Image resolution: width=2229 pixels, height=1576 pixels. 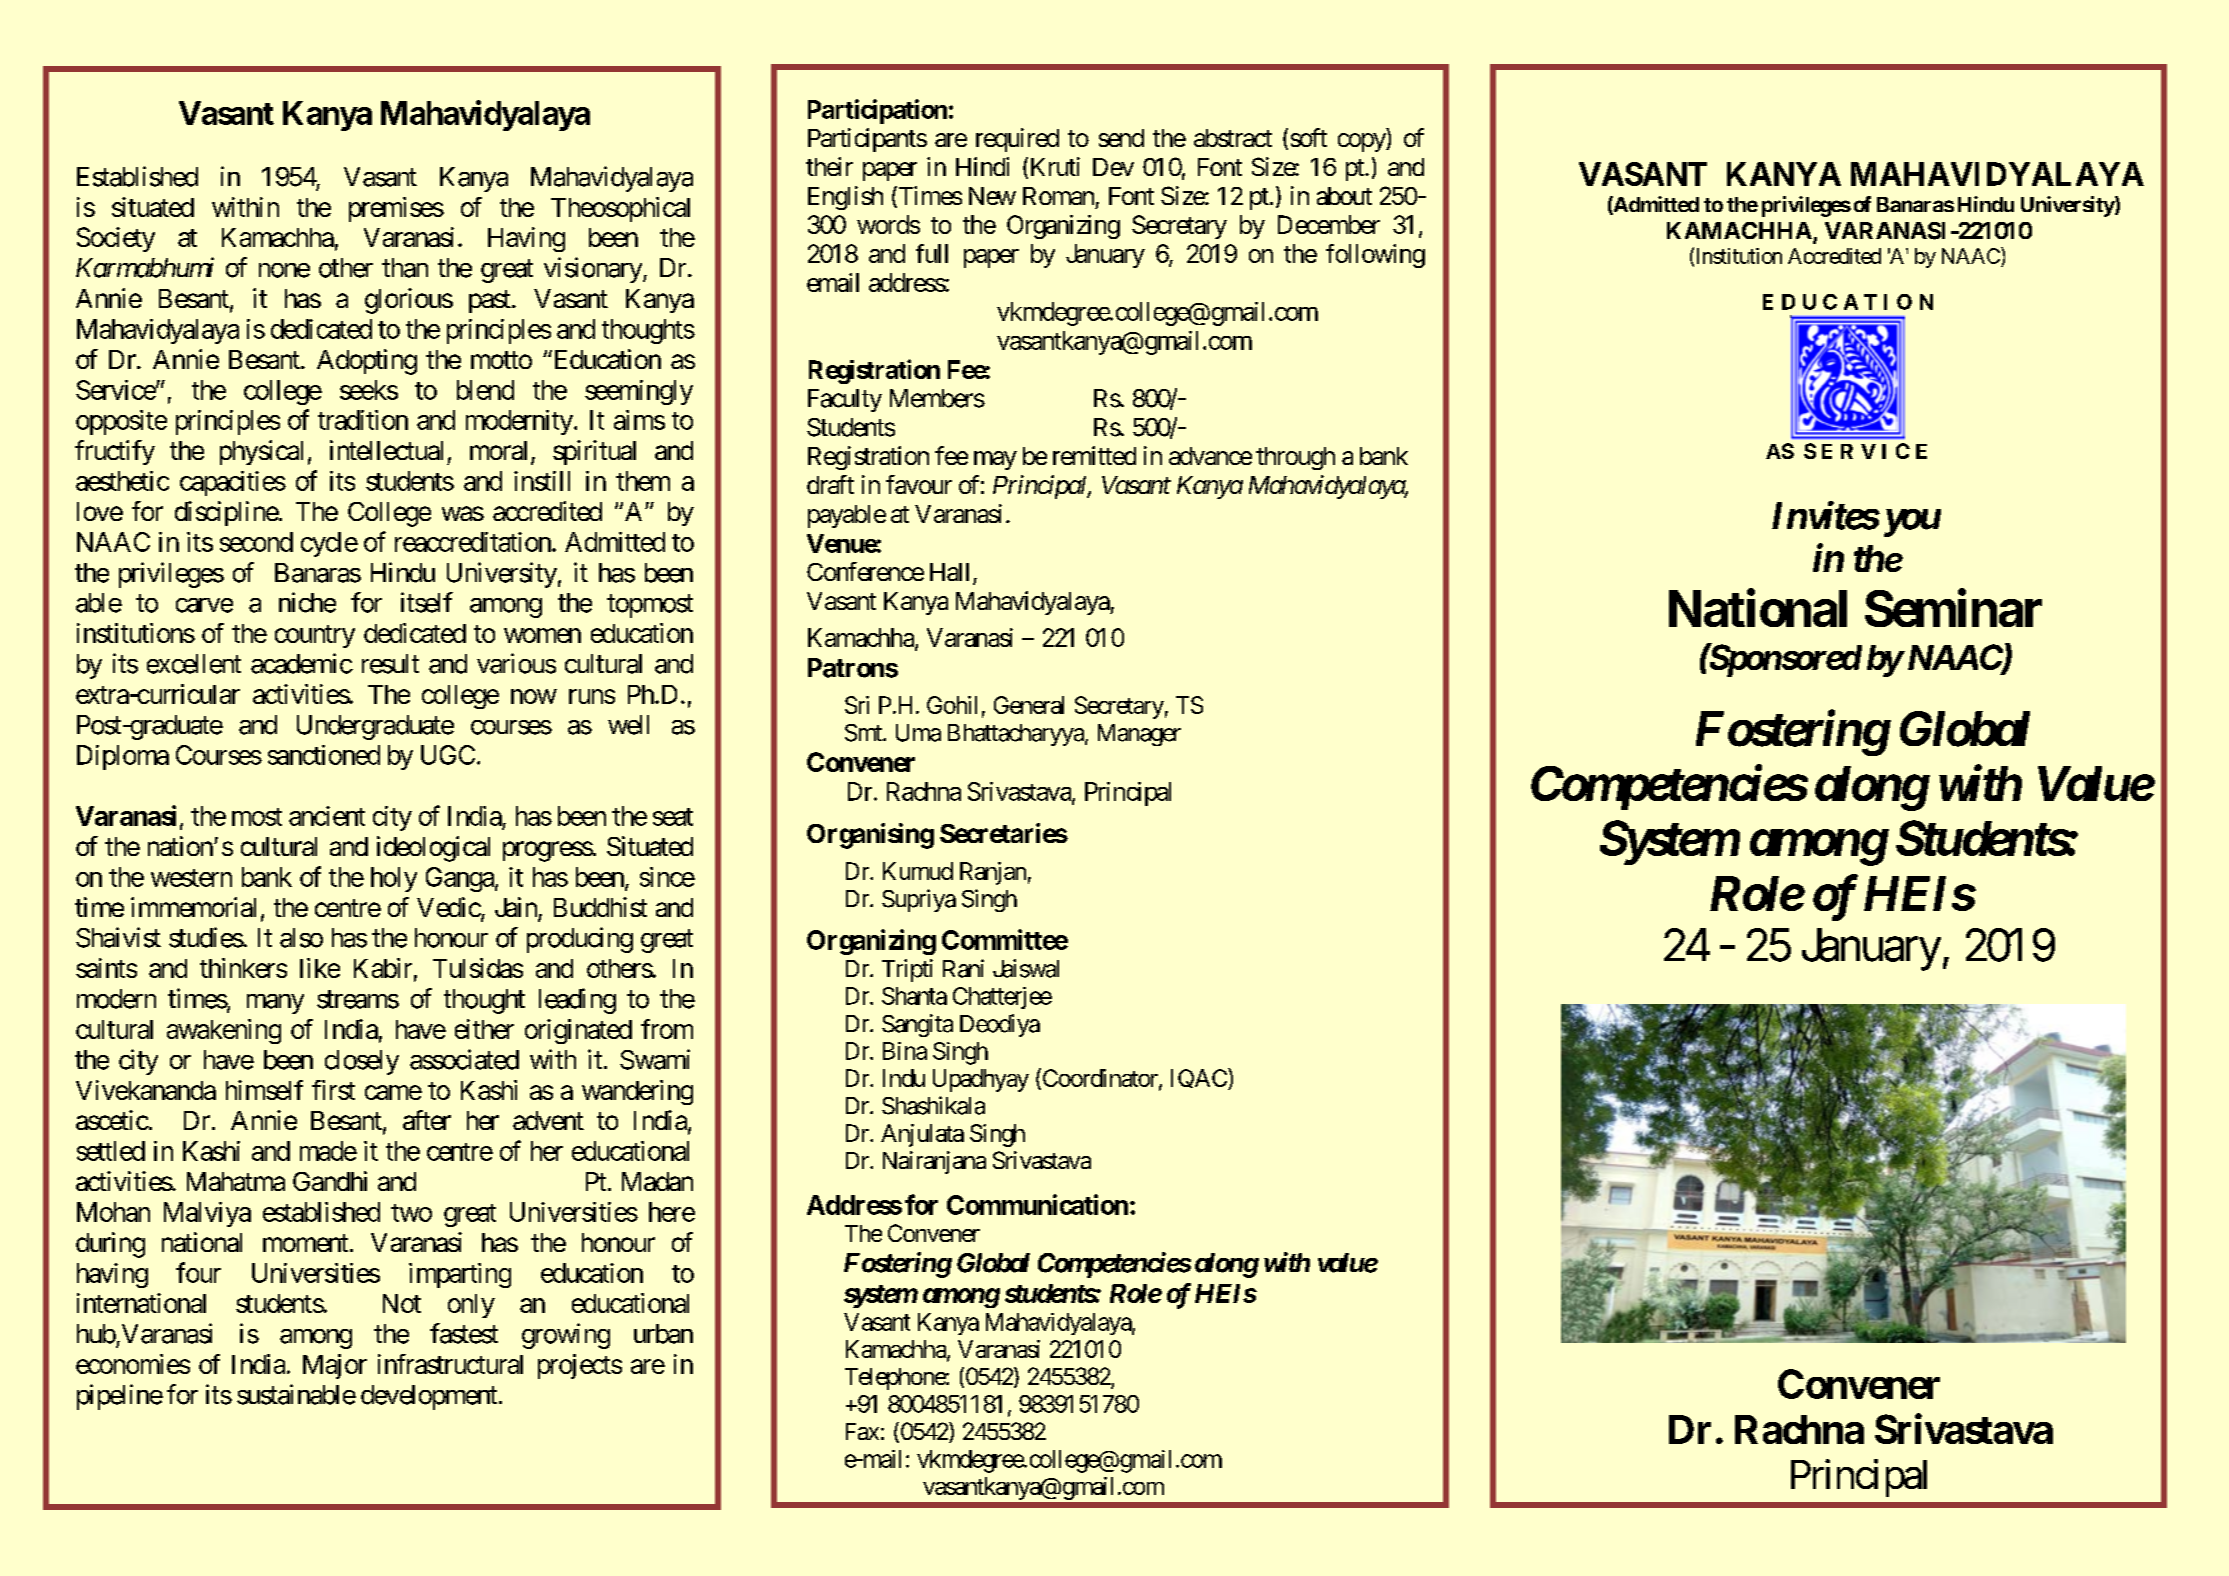 What do you see at coordinates (963, 968) in the screenshot?
I see `Rani` at bounding box center [963, 968].
